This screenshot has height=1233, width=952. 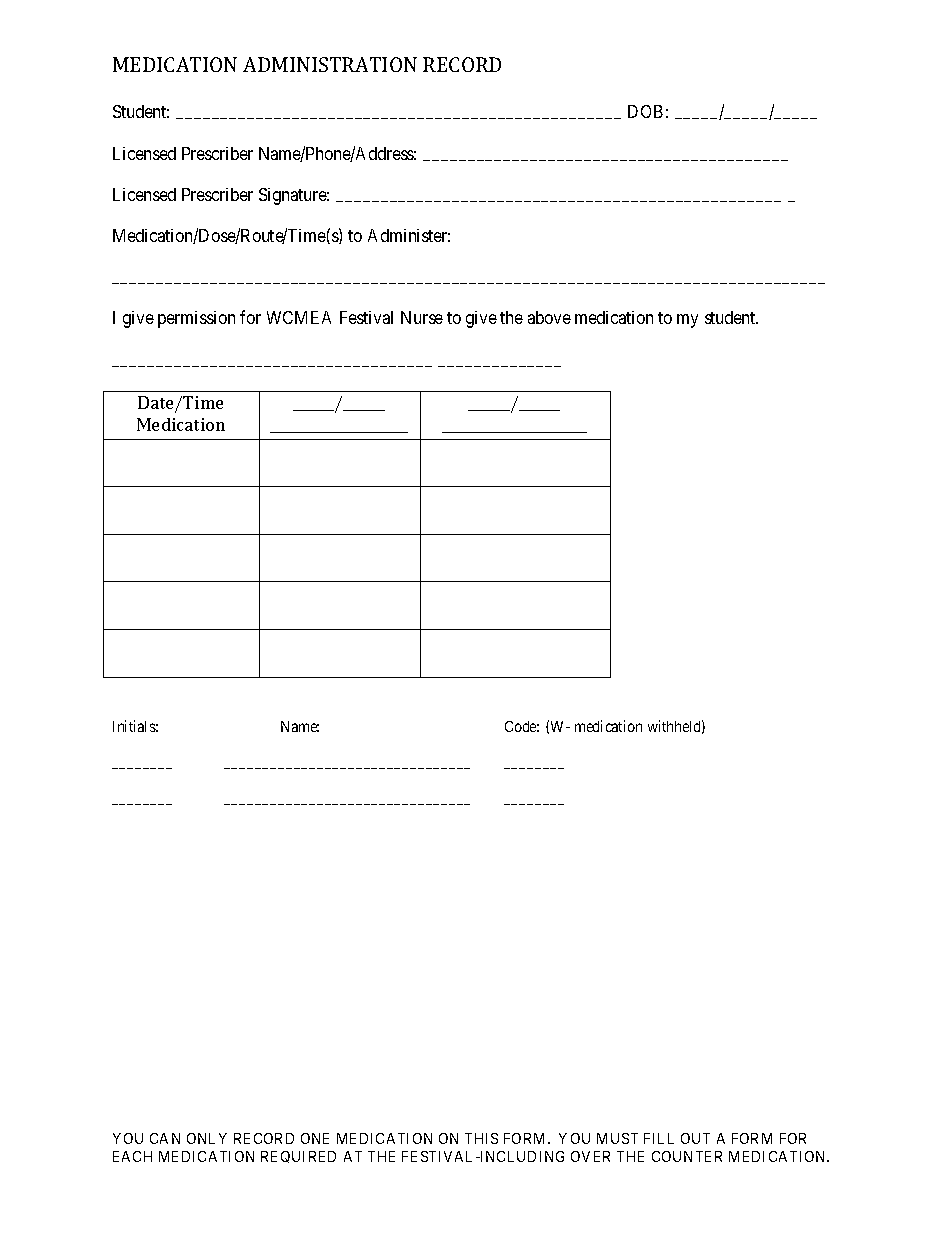 What do you see at coordinates (687, 1156) in the screenshot?
I see `COUNTER` at bounding box center [687, 1156].
